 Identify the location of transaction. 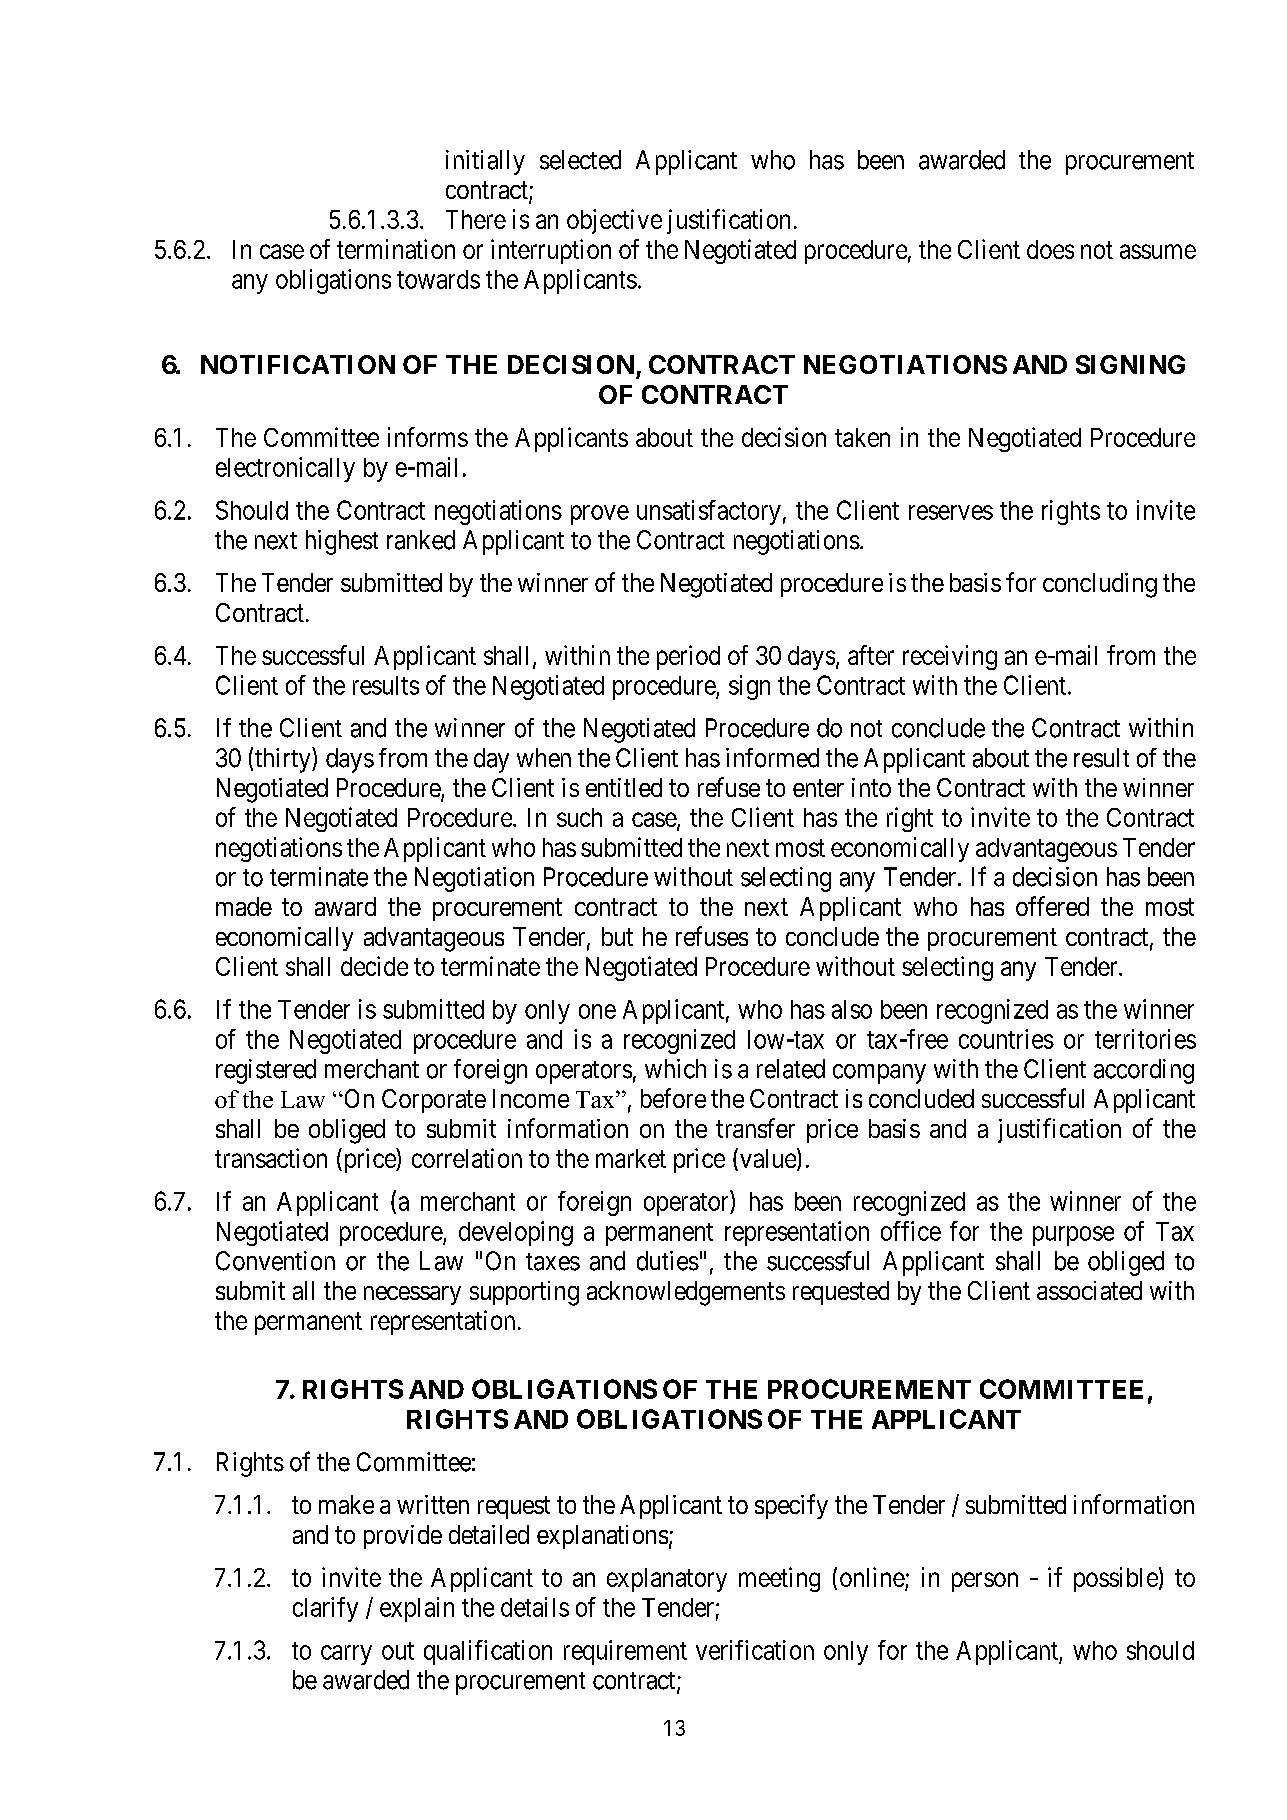
(271, 1158).
